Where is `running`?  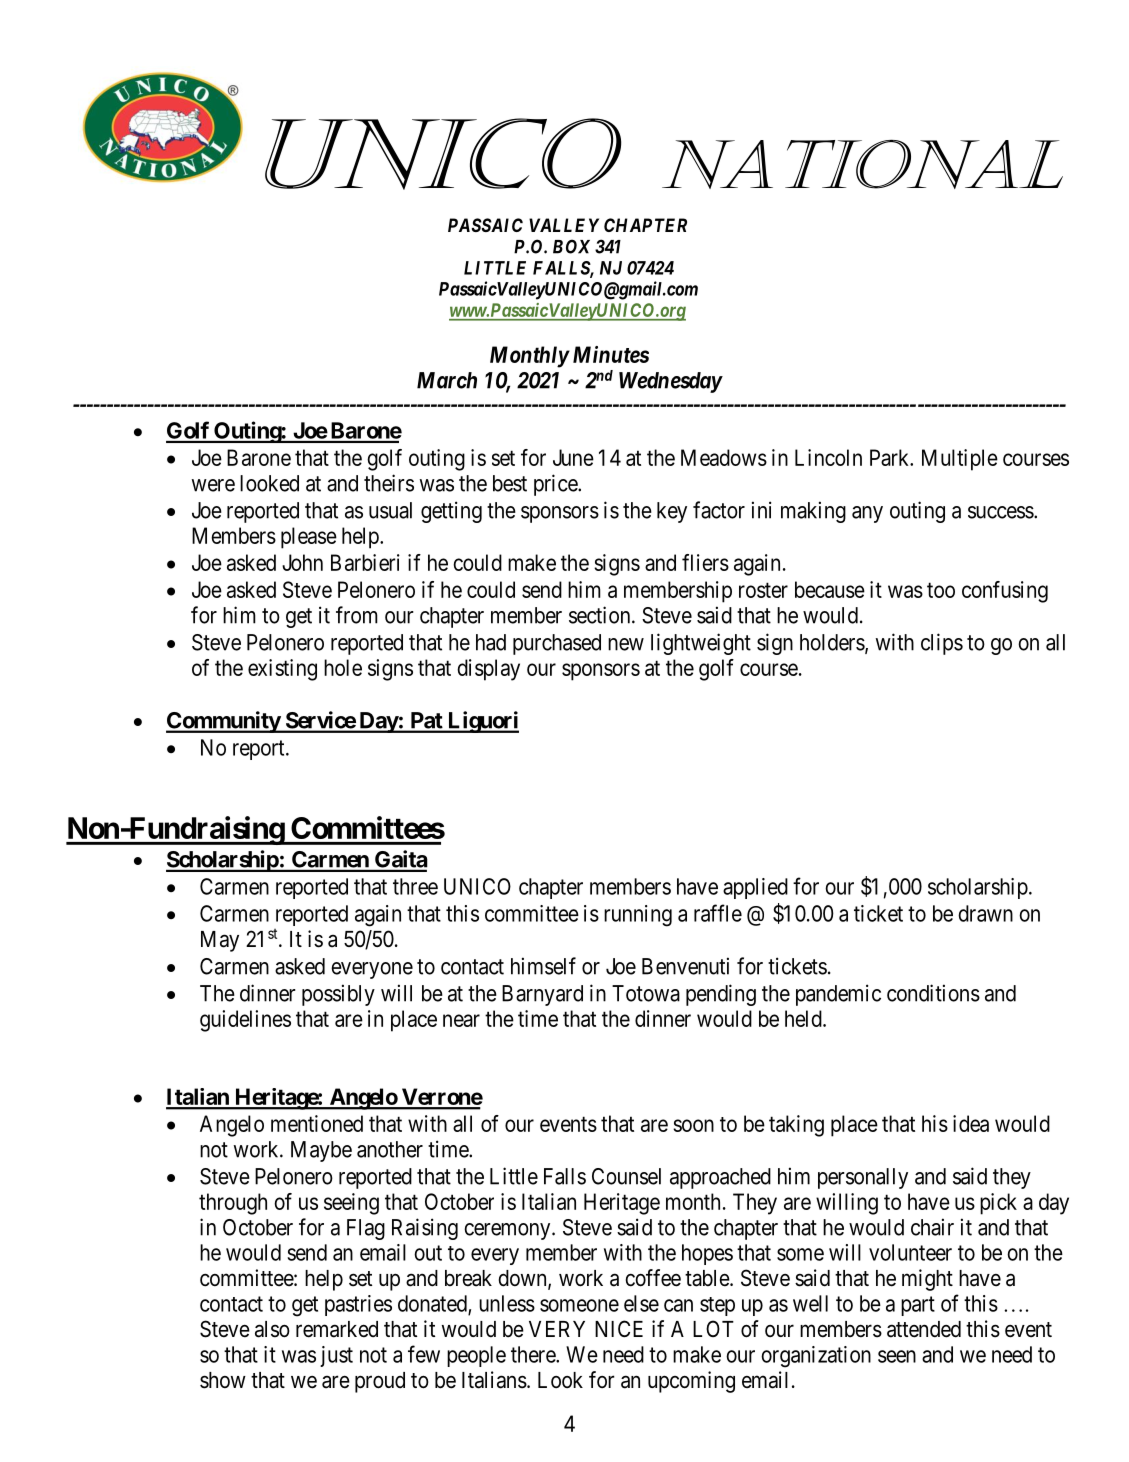 running is located at coordinates (638, 916).
